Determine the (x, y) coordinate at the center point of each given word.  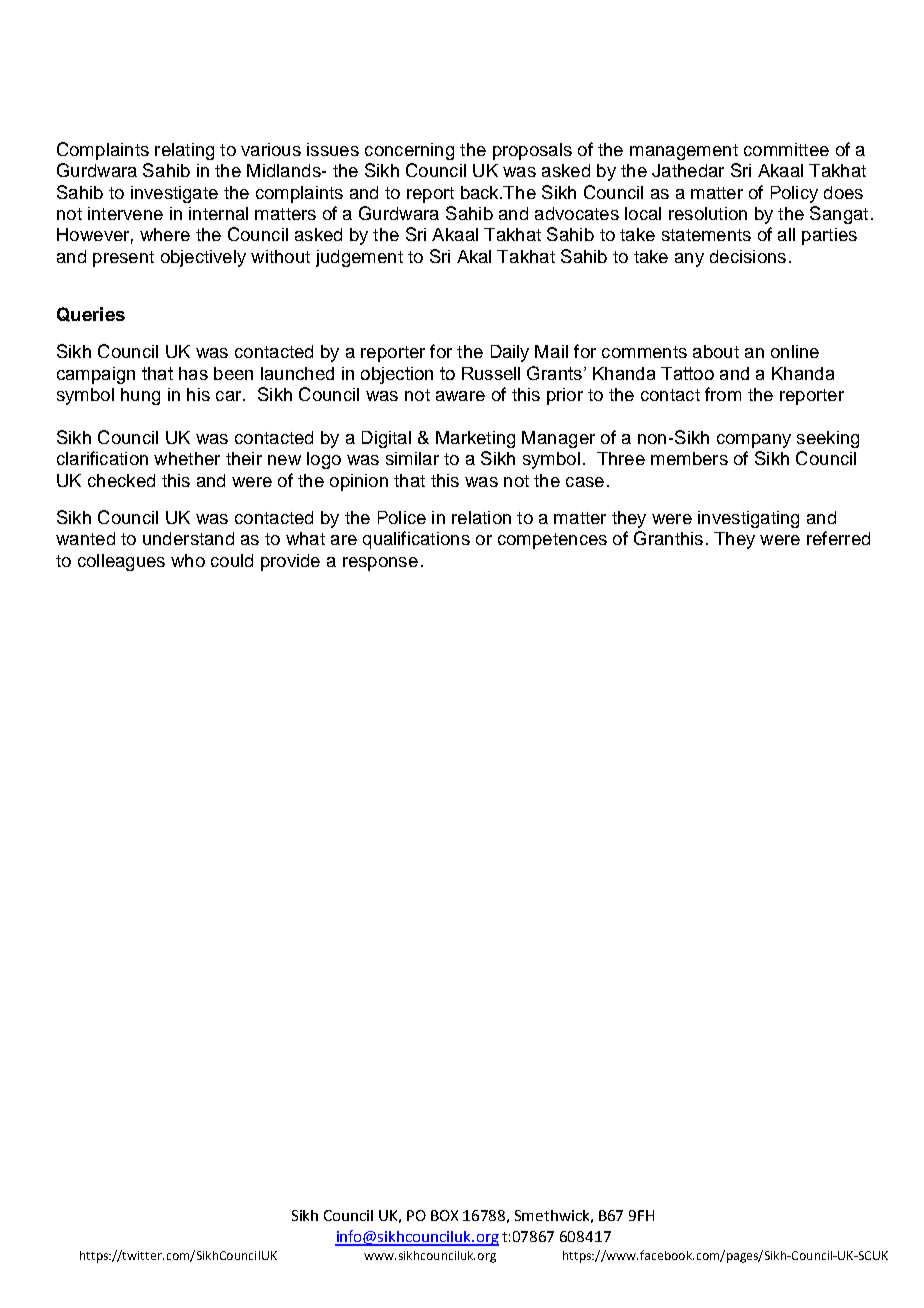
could (232, 560)
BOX (444, 1215)
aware (460, 396)
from (723, 394)
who (188, 560)
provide (290, 562)
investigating (748, 519)
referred (838, 538)
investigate (174, 194)
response (380, 564)
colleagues (121, 562)
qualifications (416, 540)
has (193, 373)
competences (552, 541)
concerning (409, 151)
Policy (794, 194)
